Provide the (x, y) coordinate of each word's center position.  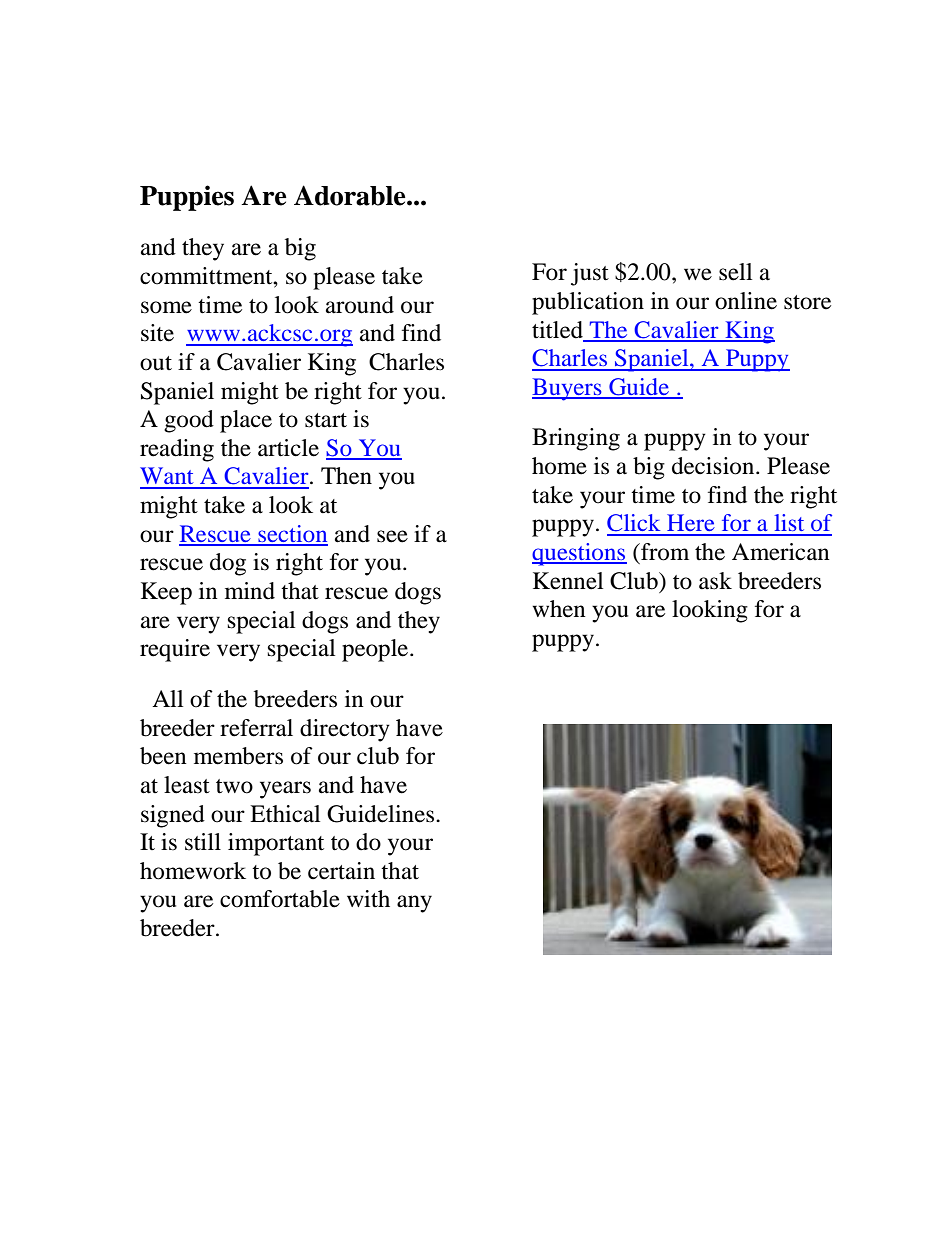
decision (714, 466)
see (392, 536)
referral (256, 728)
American (781, 552)
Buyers (568, 389)
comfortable (280, 899)
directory (345, 730)
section (292, 535)
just (590, 274)
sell (735, 272)
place (246, 421)
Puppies (187, 198)
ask (715, 581)
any (414, 904)
